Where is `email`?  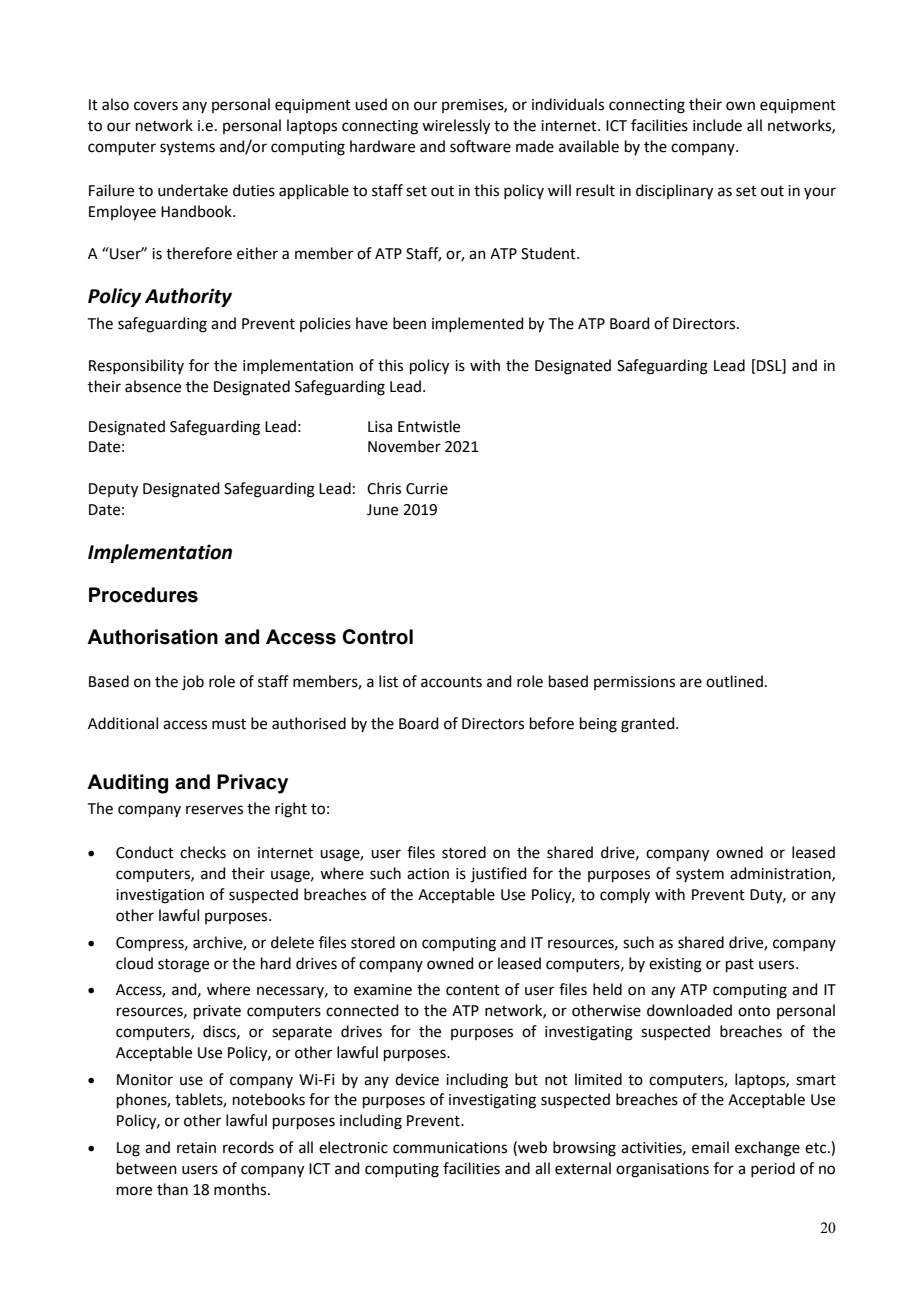 email is located at coordinates (710, 1147).
